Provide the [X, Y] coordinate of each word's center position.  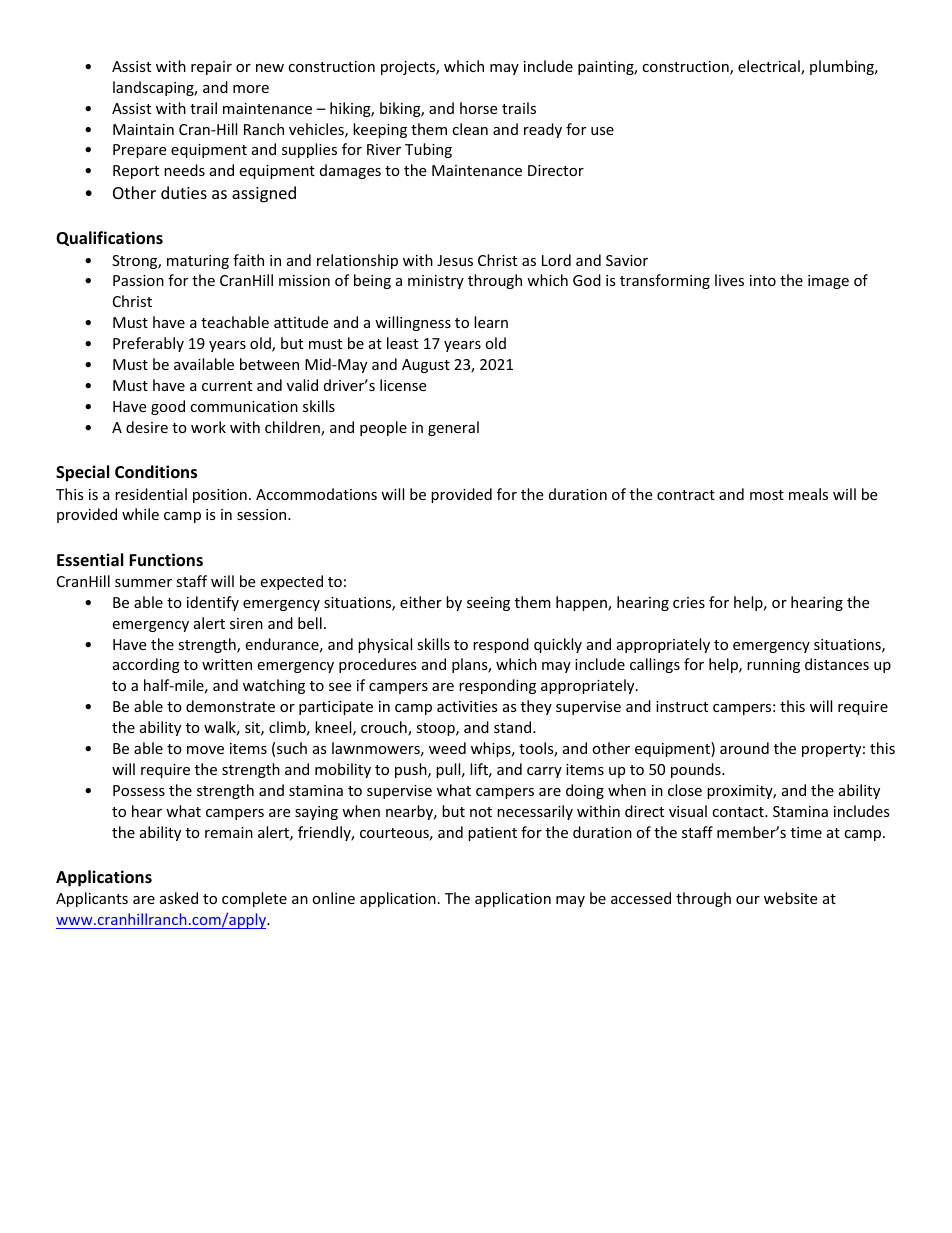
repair [211, 68]
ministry [436, 282]
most [767, 495]
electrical [770, 67]
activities [467, 706]
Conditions [156, 472]
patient [492, 834]
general [453, 428]
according [146, 665]
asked [179, 898]
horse [478, 108]
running [773, 666]
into [763, 280]
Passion [138, 280]
